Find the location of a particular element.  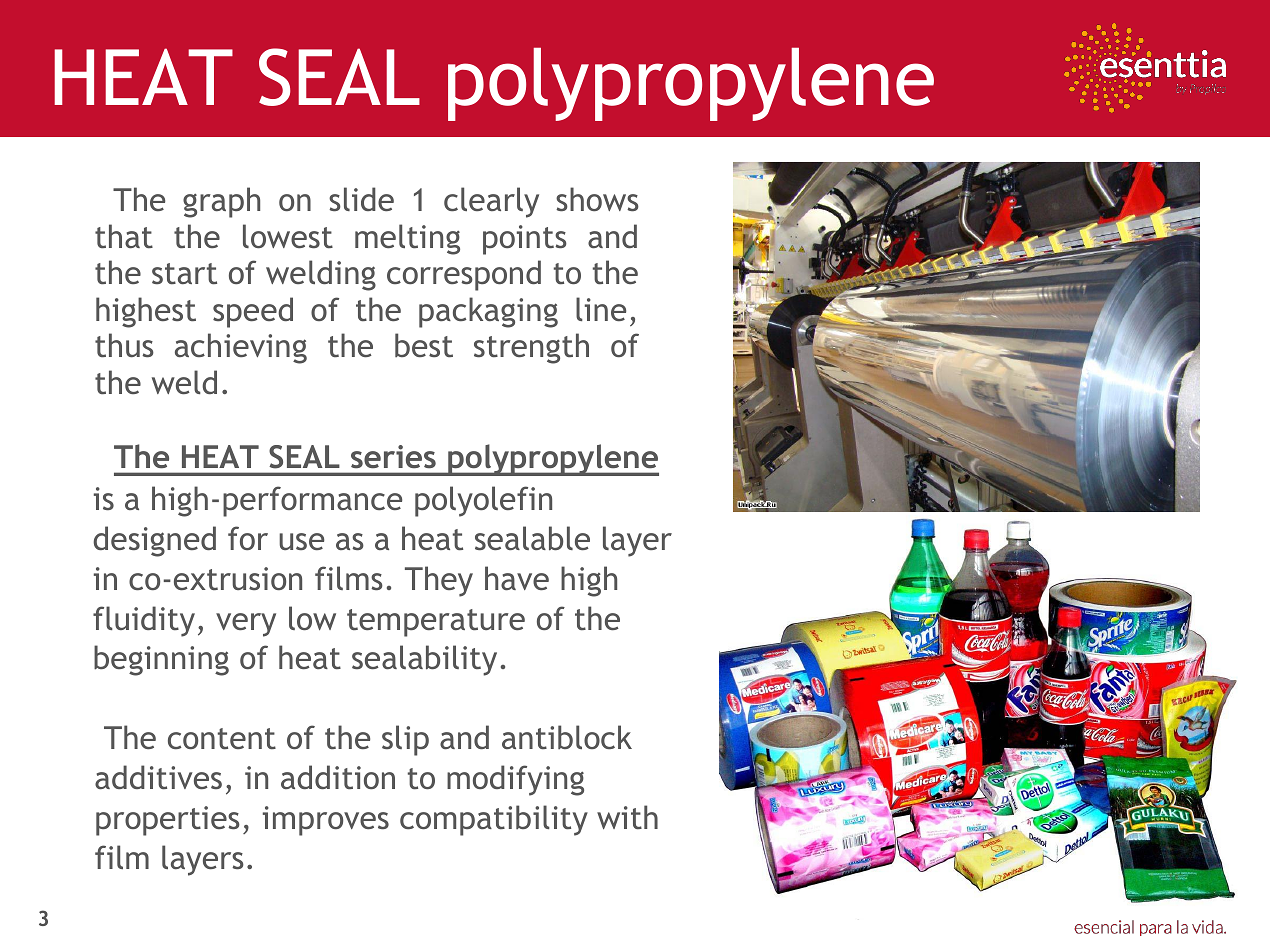

series is located at coordinates (393, 456).
